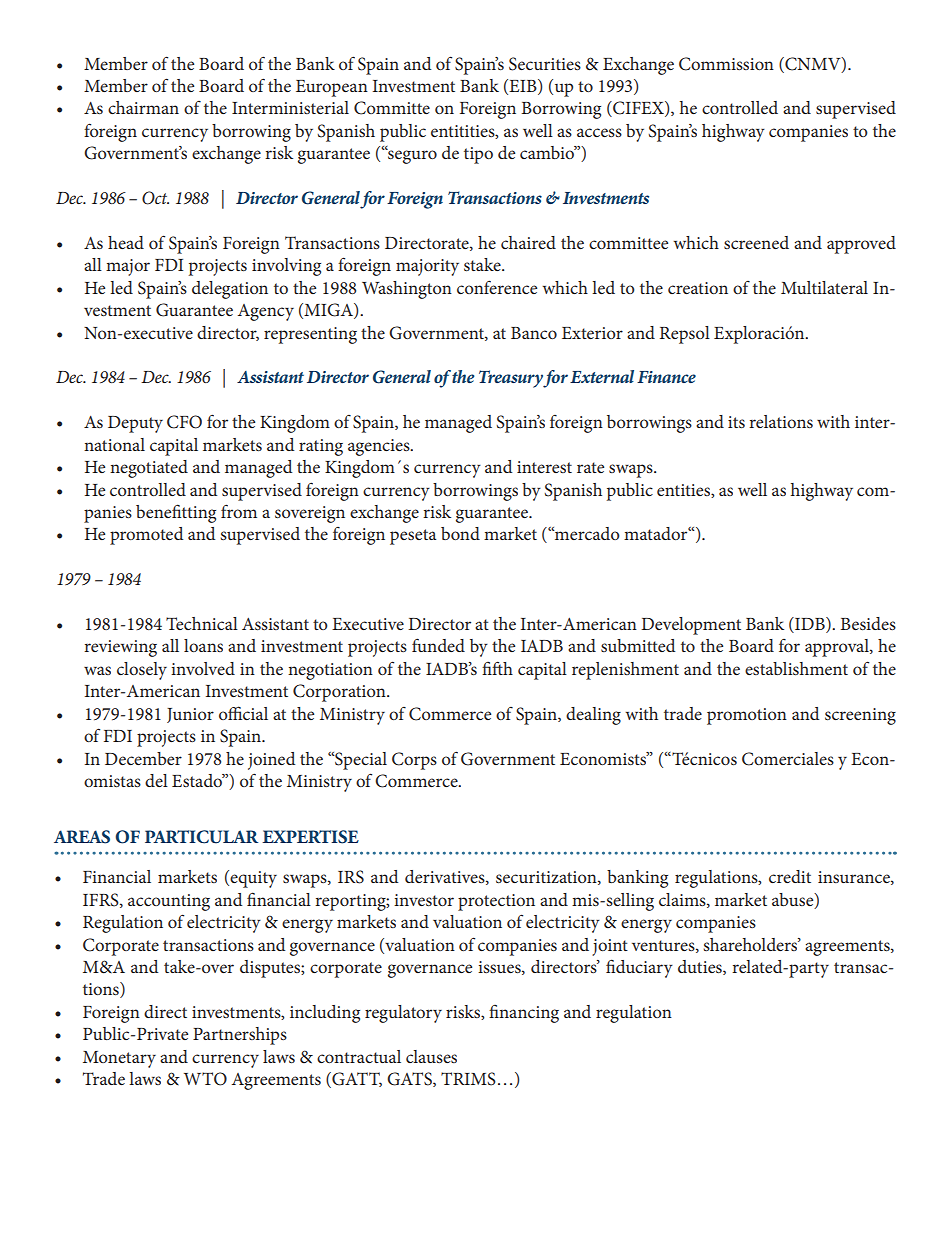 The image size is (952, 1233). What do you see at coordinates (146, 536) in the screenshot?
I see `promoted` at bounding box center [146, 536].
